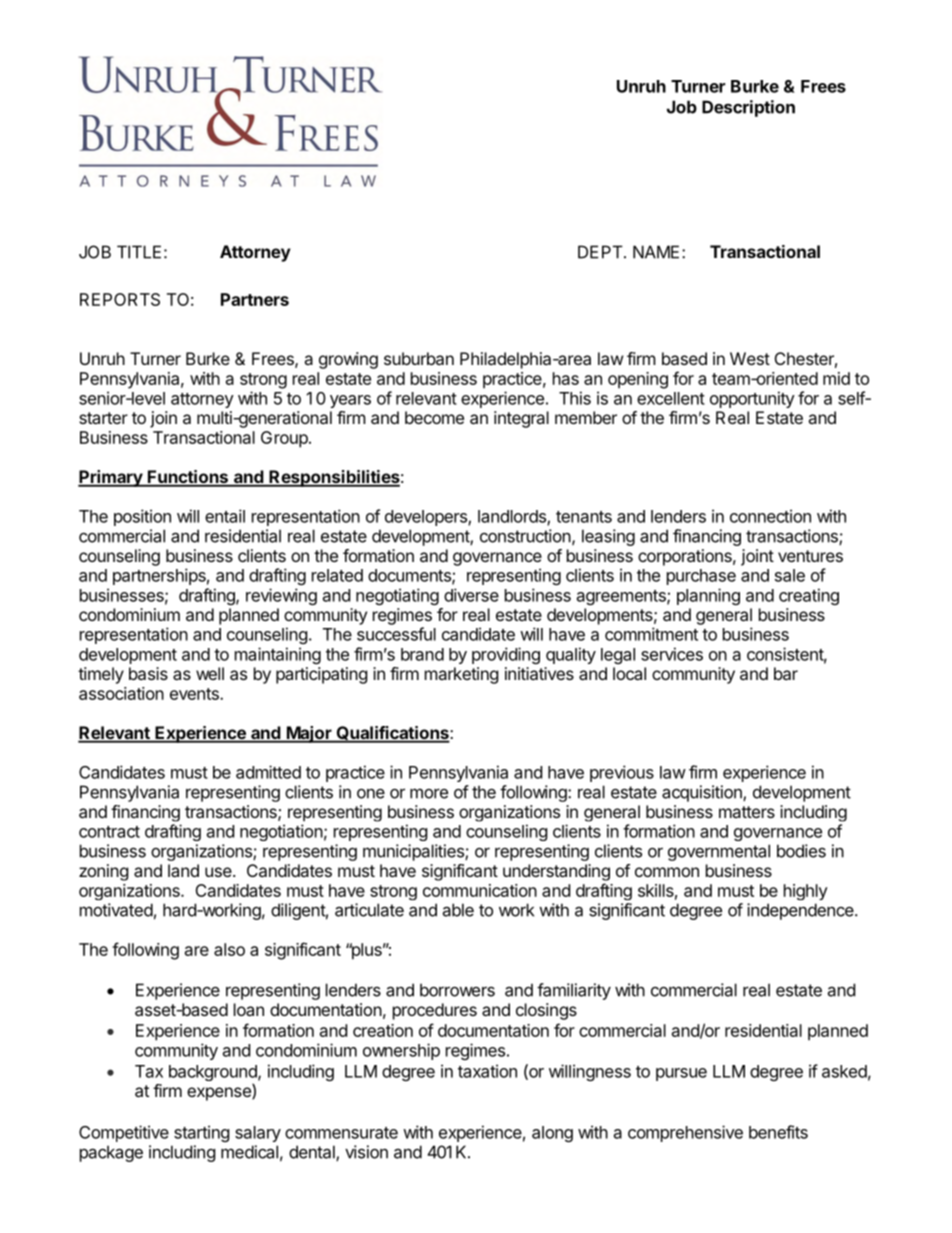 The width and height of the screenshot is (952, 1233). Describe the element at coordinates (747, 812) in the screenshot. I see `matters` at that location.
